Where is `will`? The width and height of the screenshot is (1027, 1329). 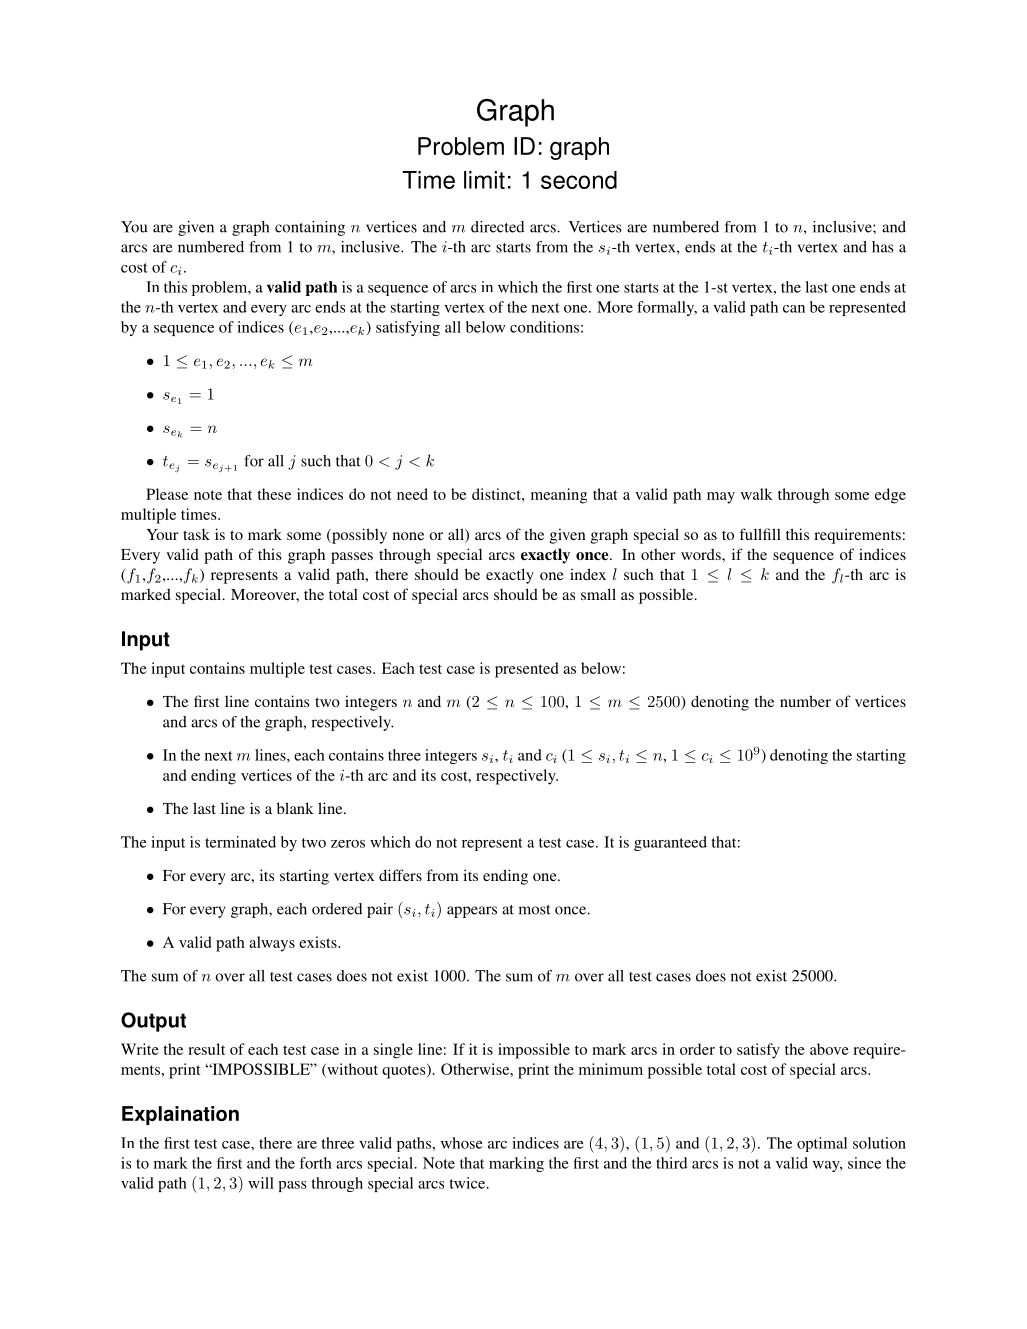 will is located at coordinates (261, 1183).
